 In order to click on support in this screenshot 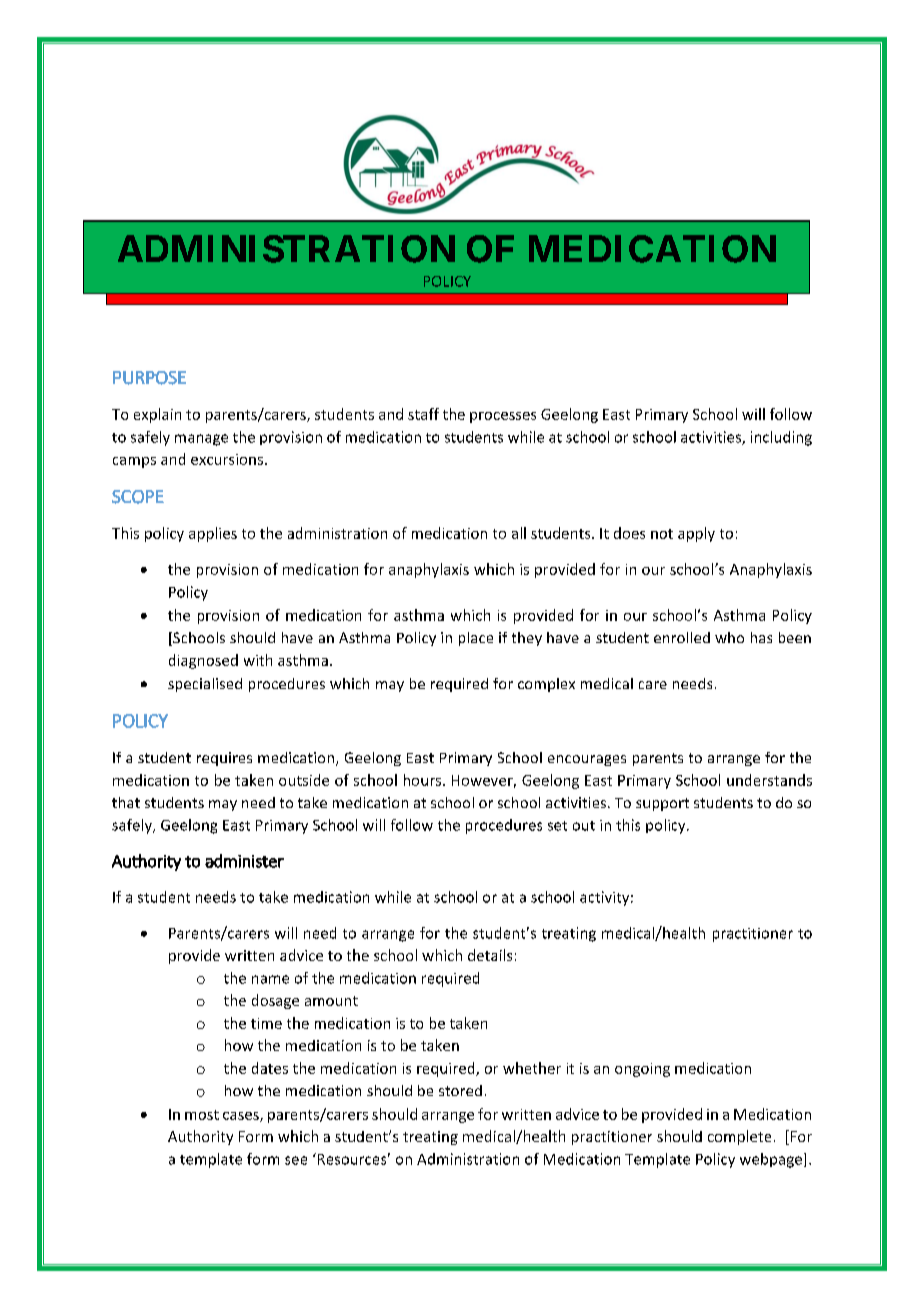, I will do `click(662, 804)`.
